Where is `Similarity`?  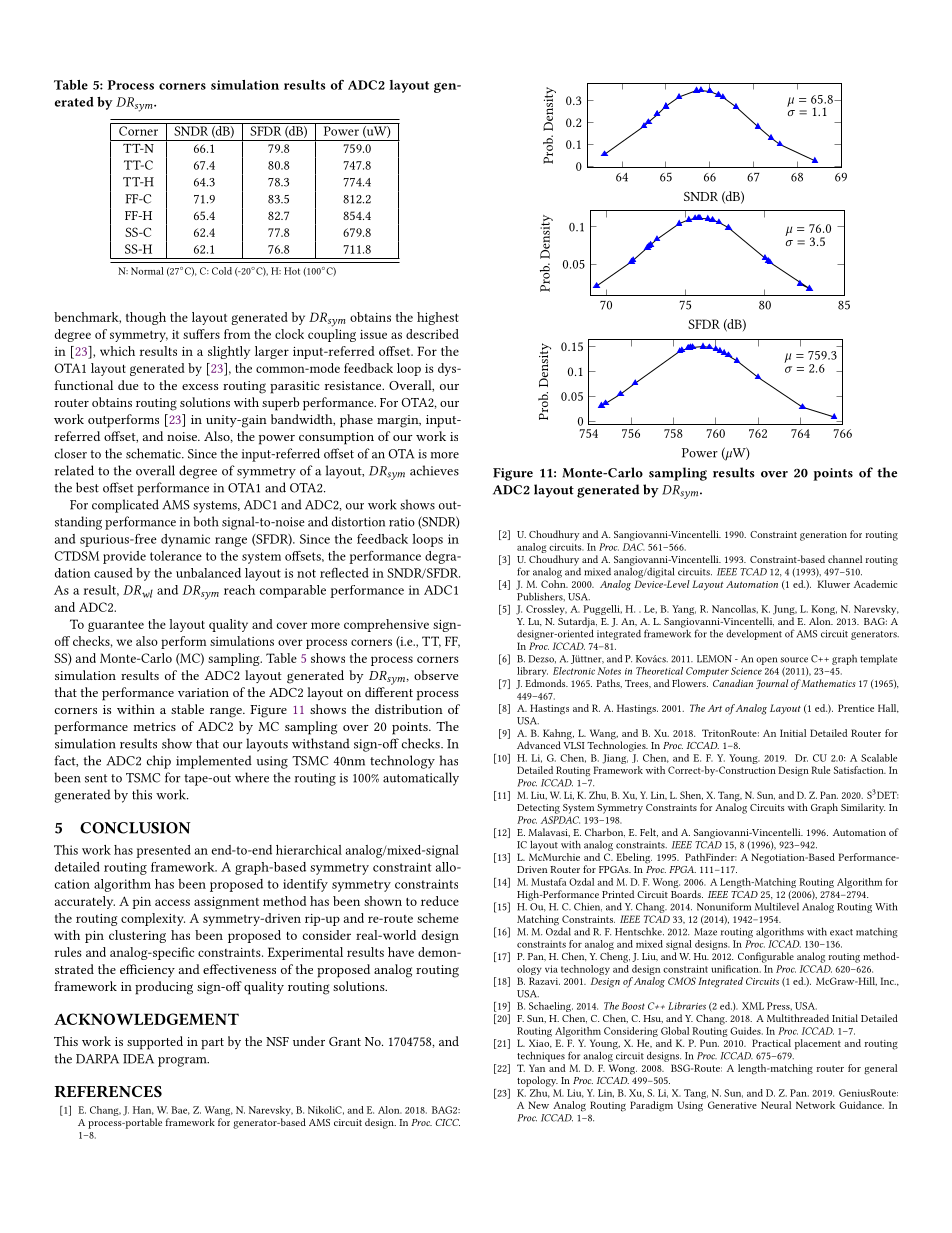
Similarity is located at coordinates (863, 808).
